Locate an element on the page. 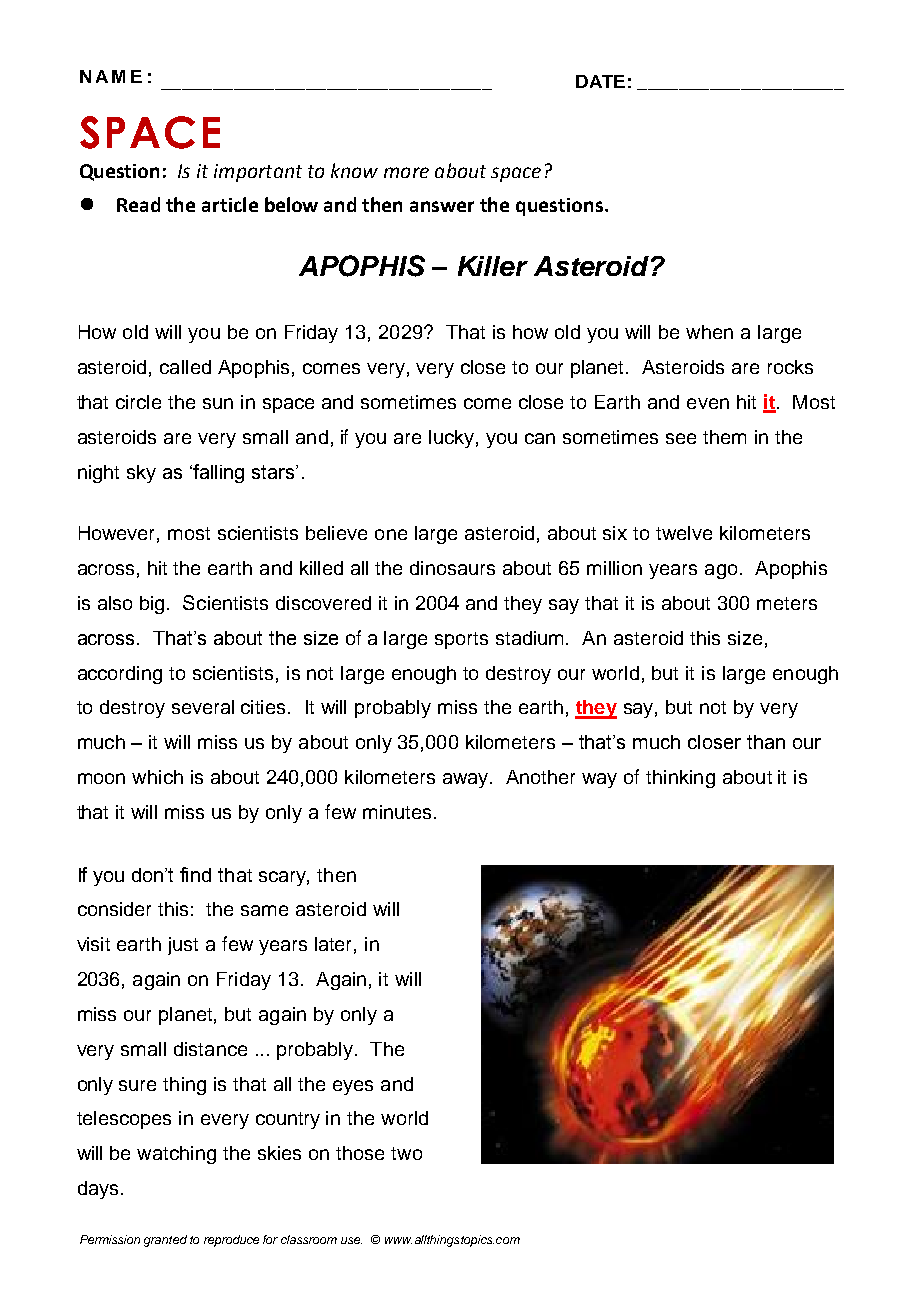 Image resolution: width=924 pixels, height=1308 pixels. important is located at coordinates (258, 173).
